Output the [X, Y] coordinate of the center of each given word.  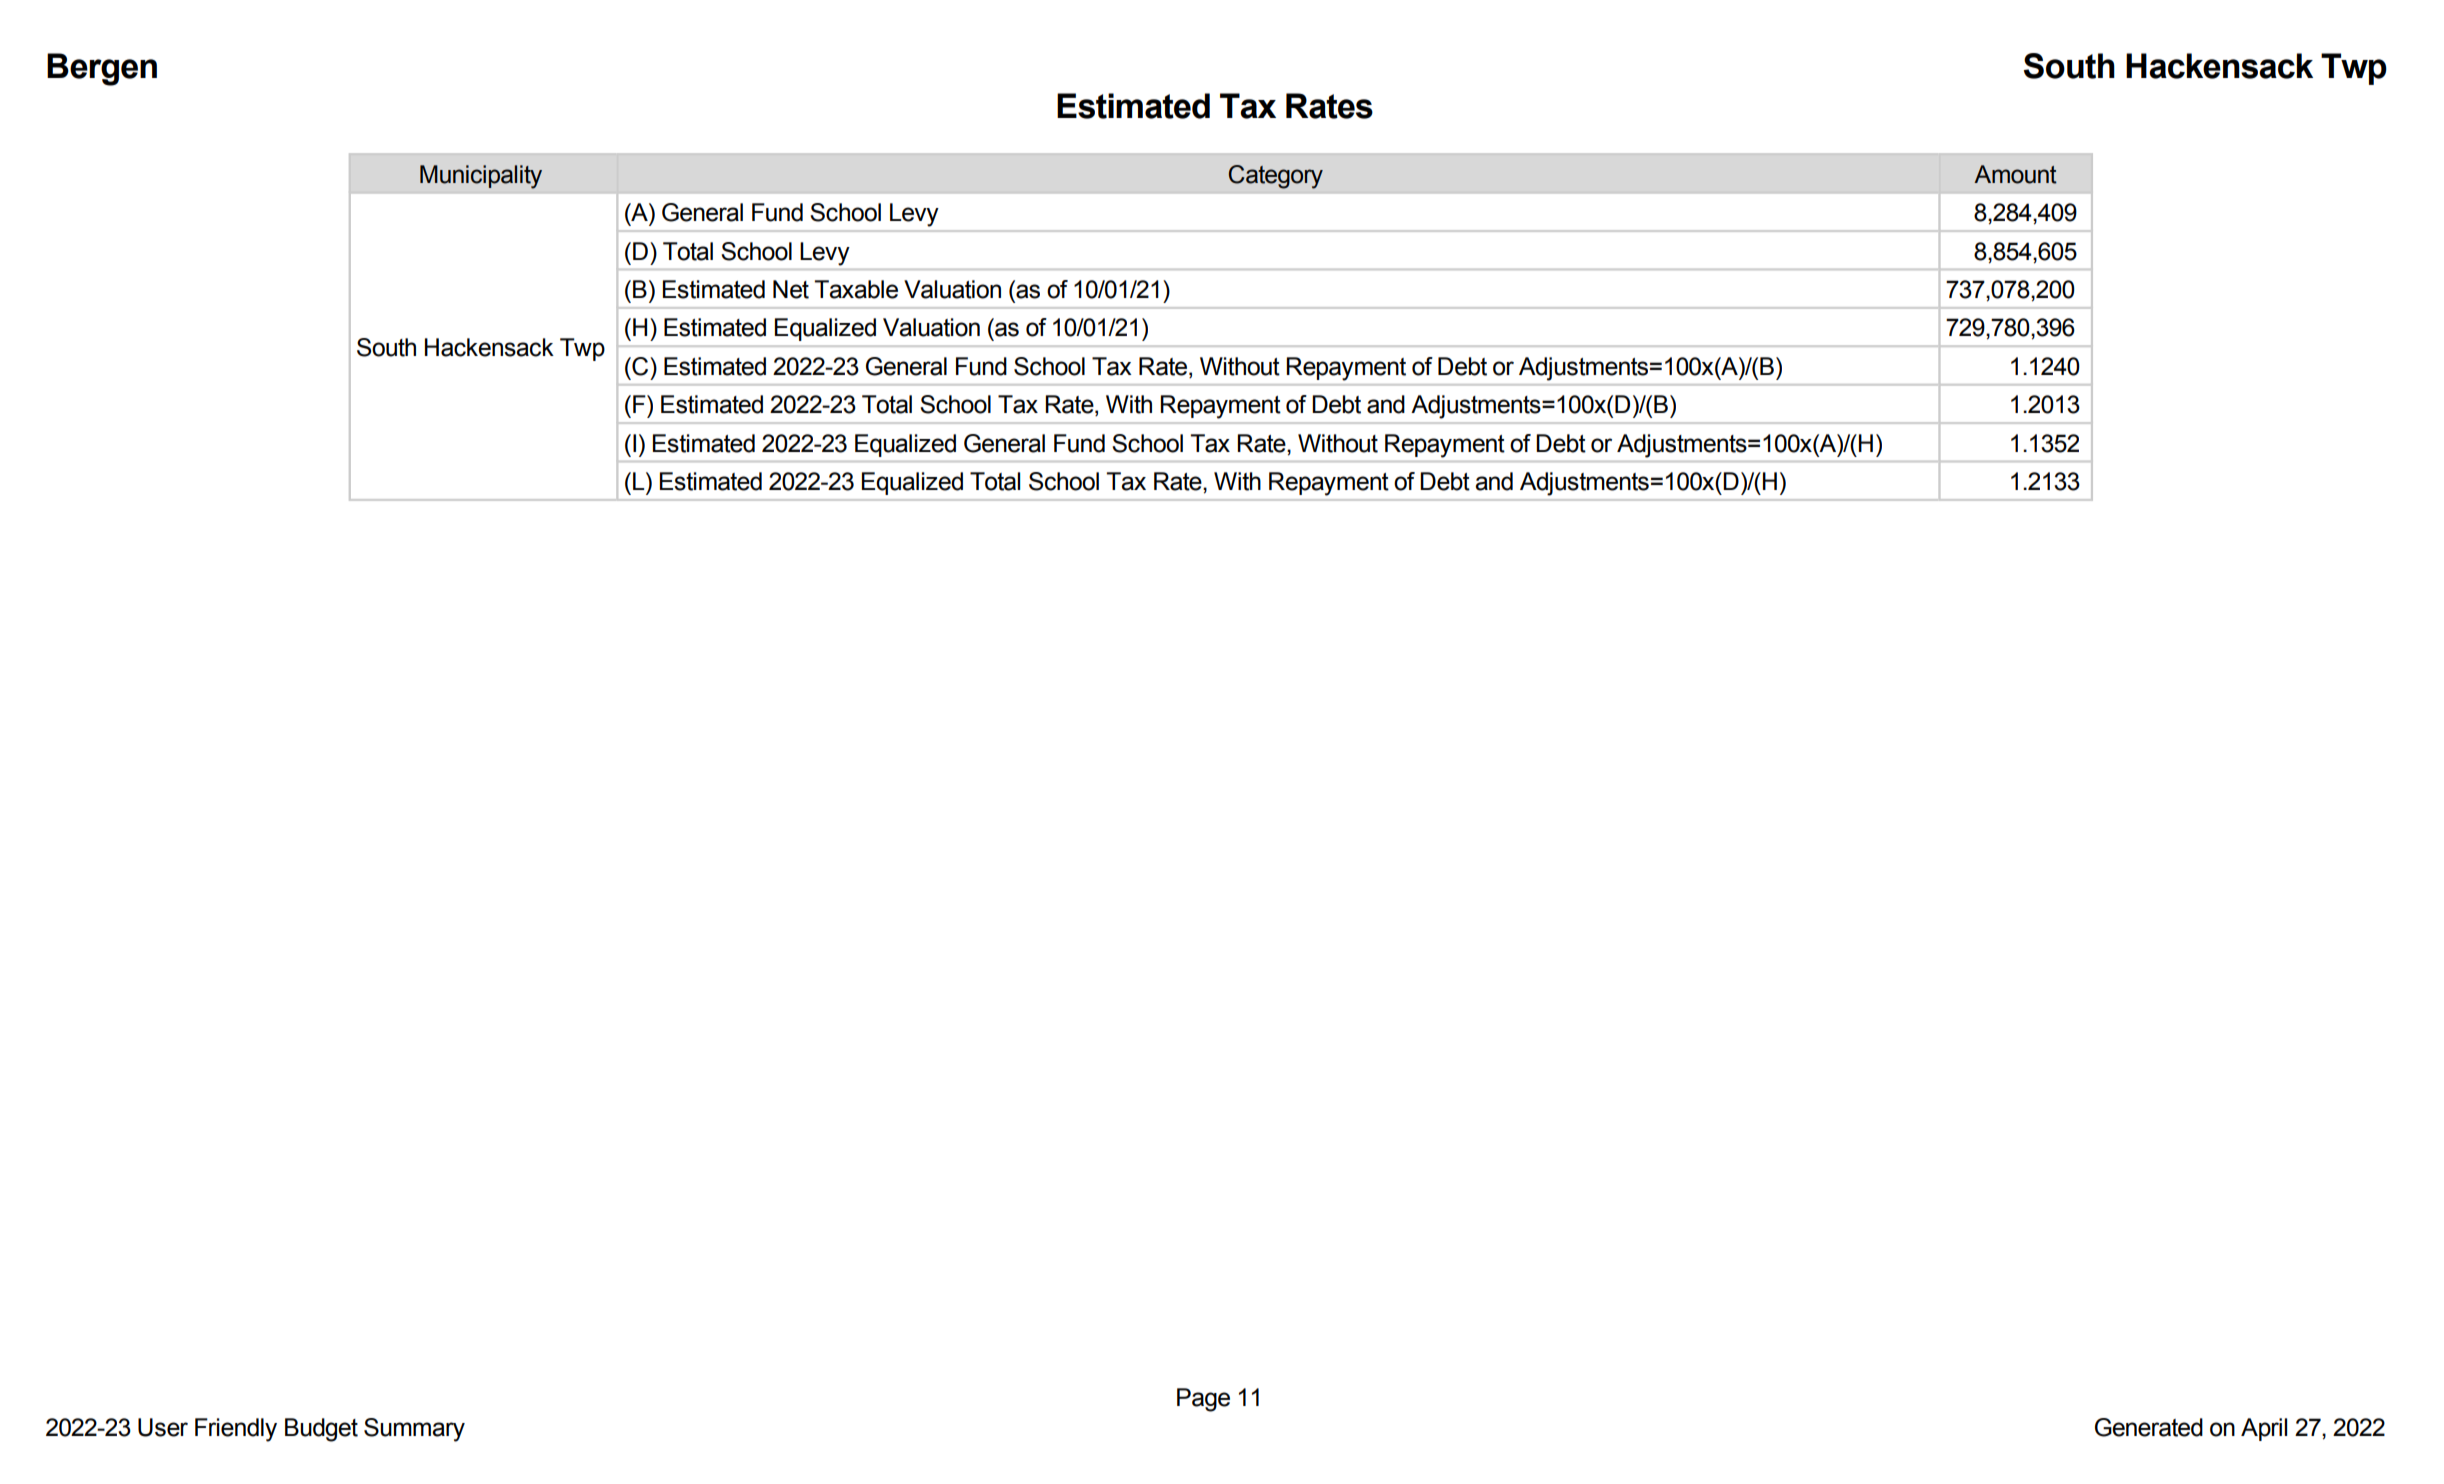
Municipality [481, 177]
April [2264, 1429]
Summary [414, 1430]
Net [791, 289]
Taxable [856, 289]
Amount [2015, 174]
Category [1276, 177]
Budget [321, 1430]
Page [1203, 1400]
